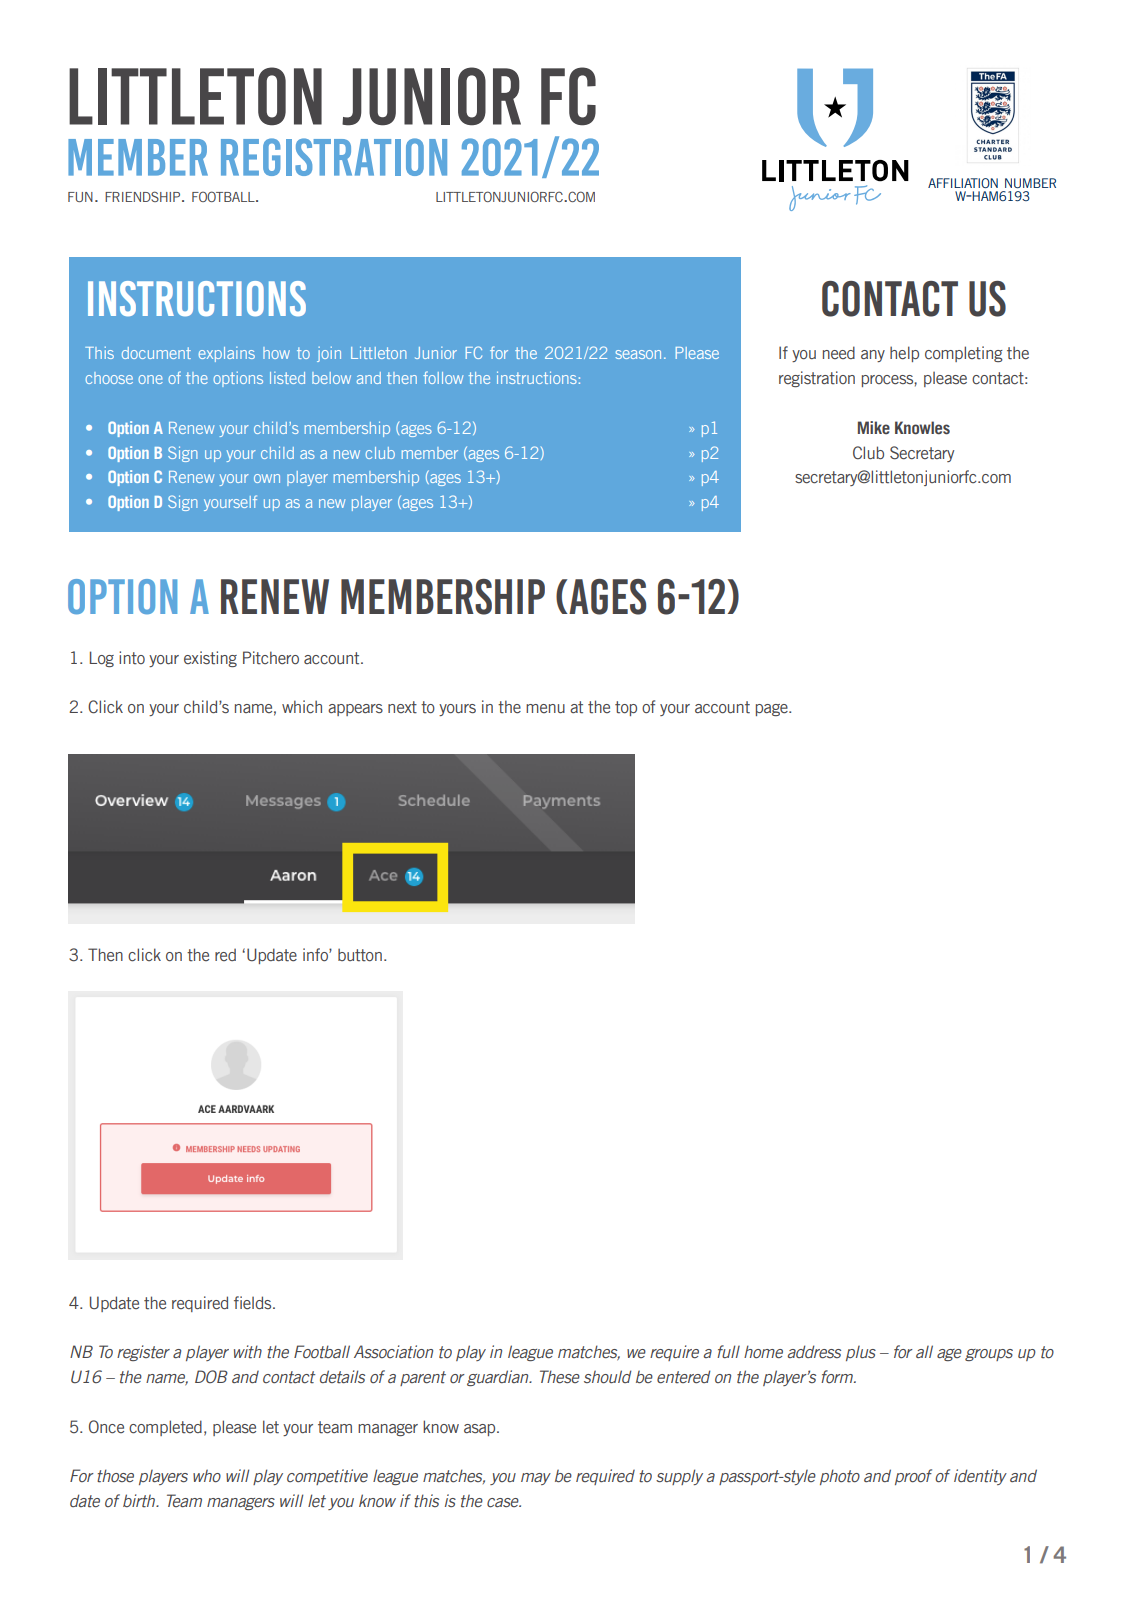 Image resolution: width=1135 pixels, height=1606 pixels. Describe the element at coordinates (536, 1479) in the image. I see `may` at that location.
